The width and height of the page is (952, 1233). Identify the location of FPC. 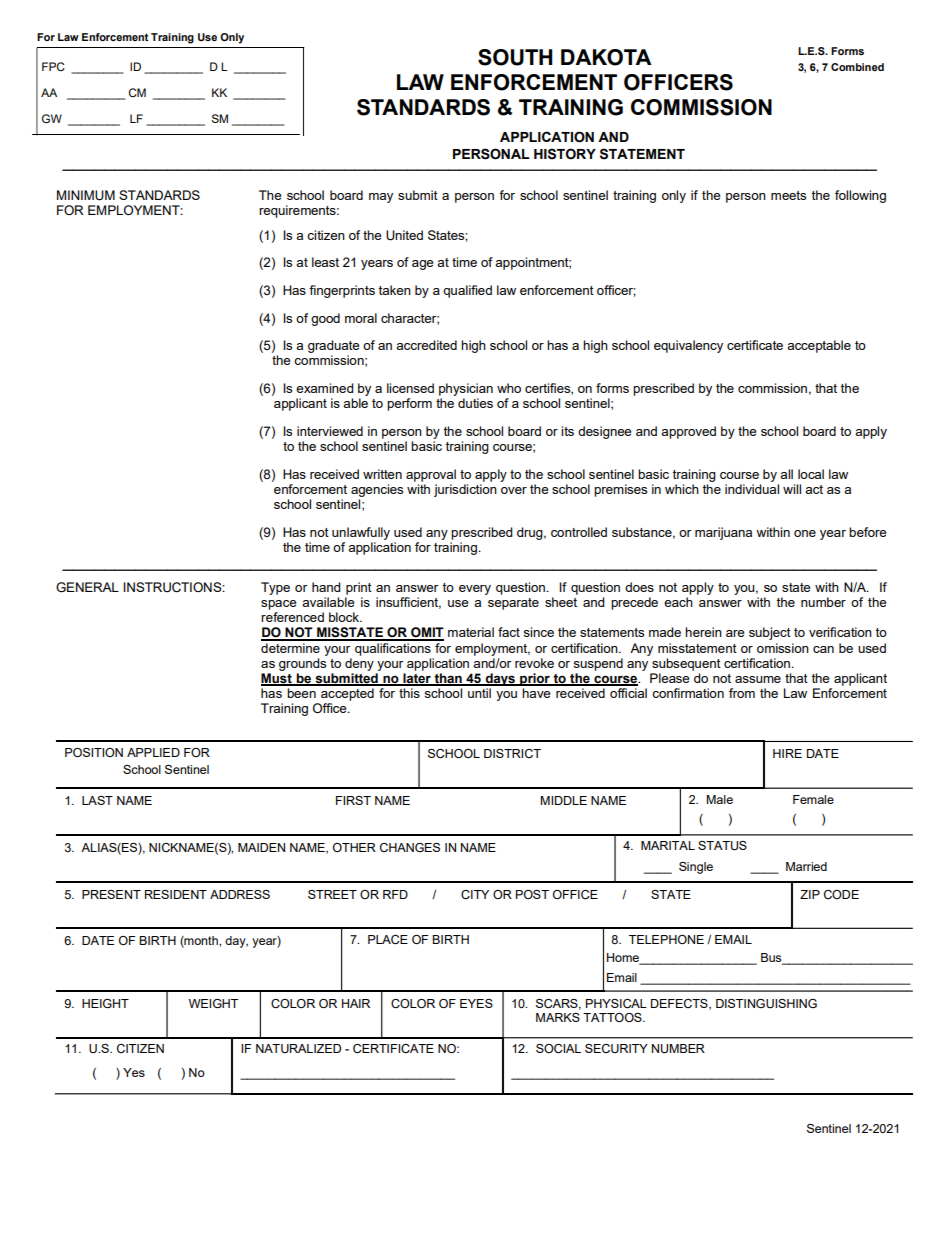
(53, 66).
